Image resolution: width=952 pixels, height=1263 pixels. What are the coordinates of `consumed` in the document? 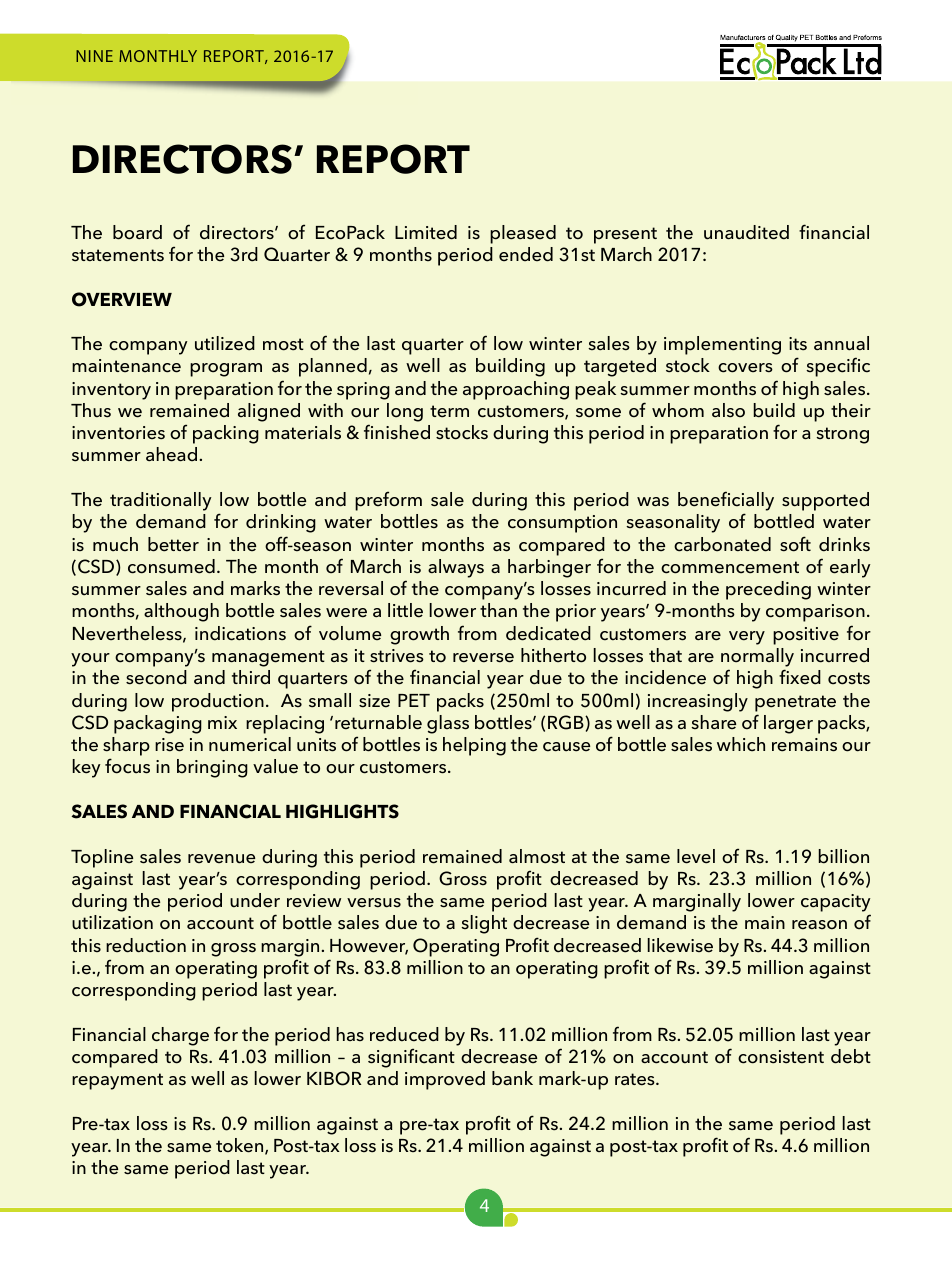 It's located at (171, 566).
